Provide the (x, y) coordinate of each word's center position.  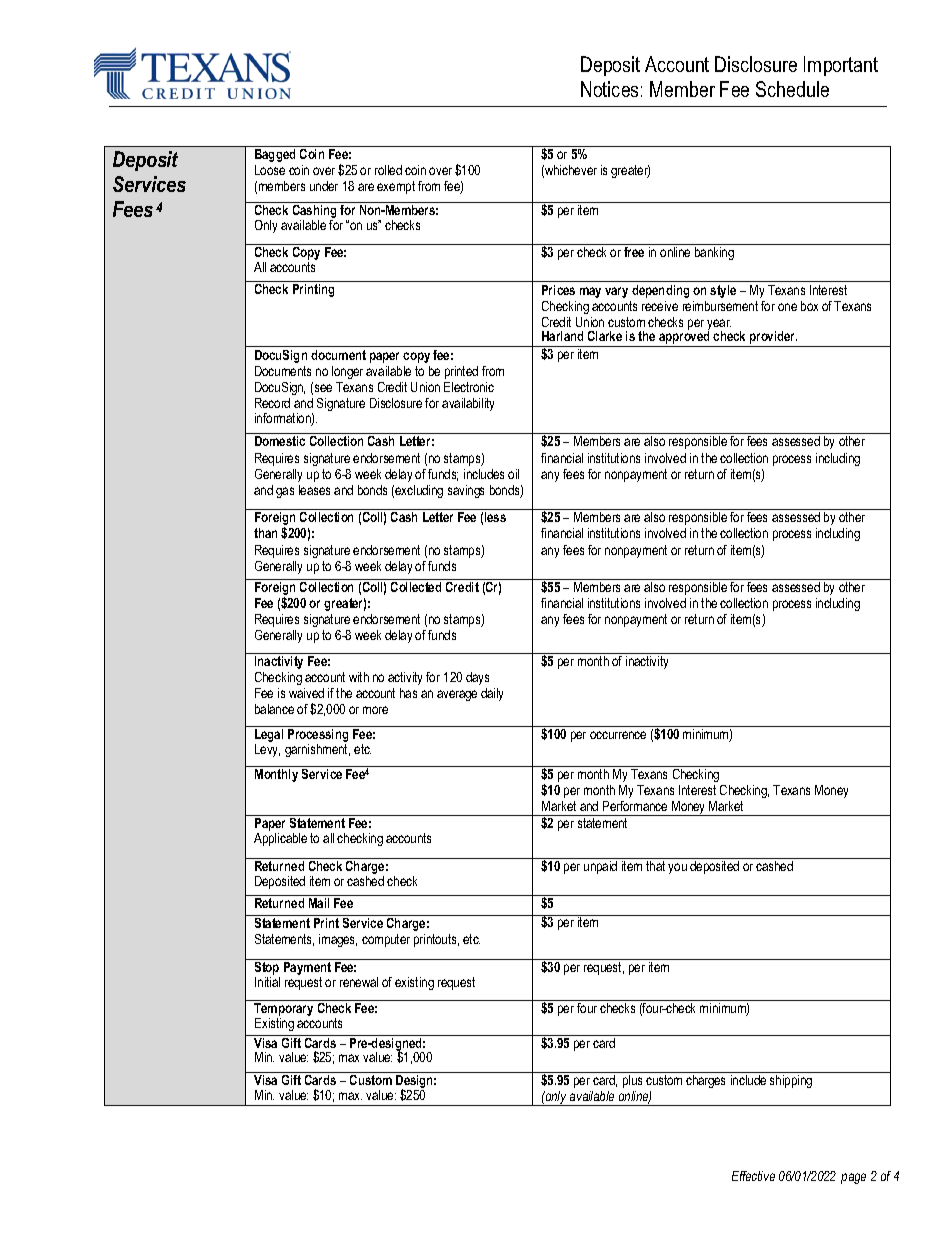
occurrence (618, 735)
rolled (388, 170)
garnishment (317, 750)
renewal (359, 982)
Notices (609, 89)
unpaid (600, 867)
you (677, 868)
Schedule (792, 89)
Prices (558, 290)
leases (314, 490)
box (809, 306)
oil (513, 474)
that (655, 866)
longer (347, 372)
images (338, 940)
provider (773, 339)
